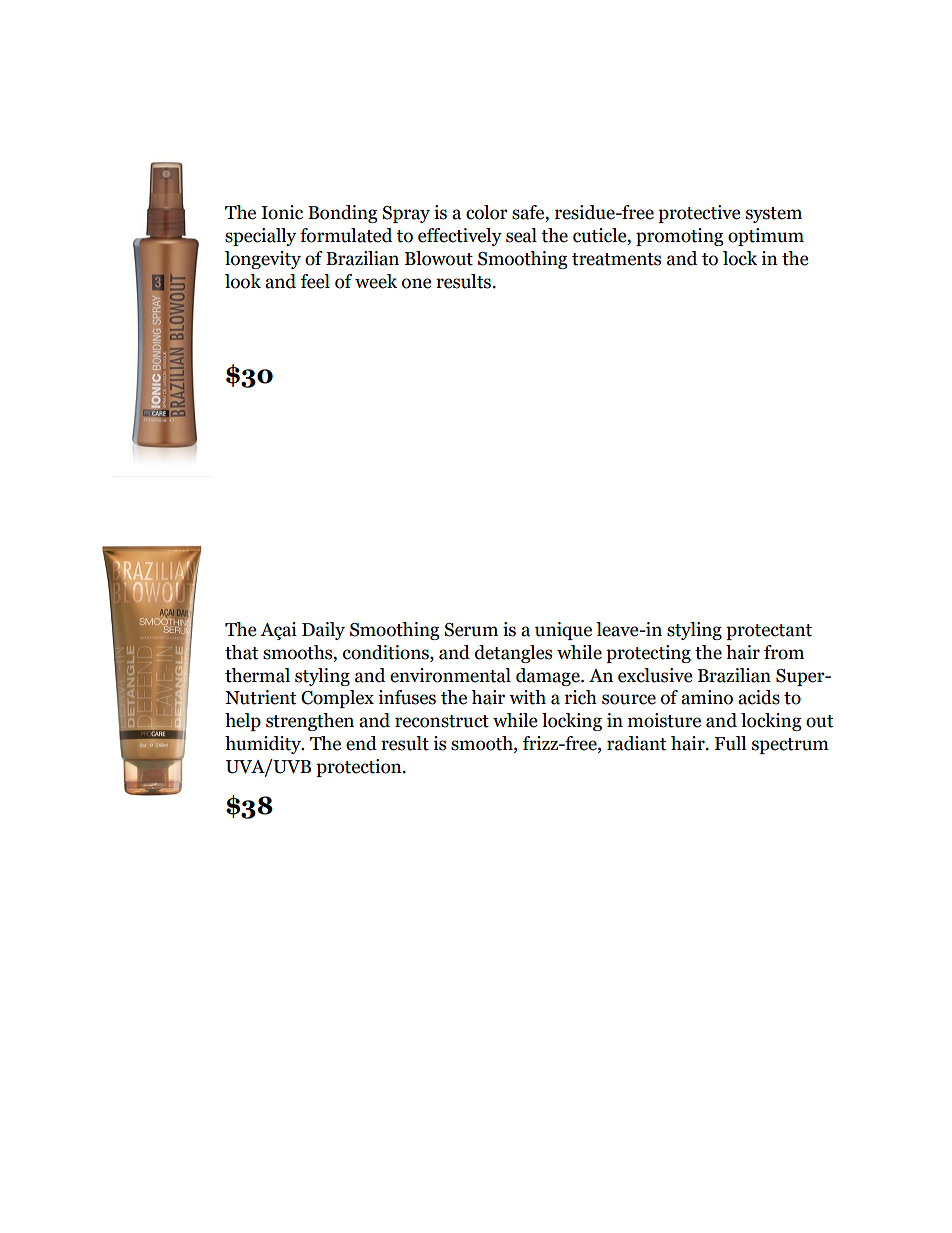 Image resolution: width=952 pixels, height=1233 pixels. I want to click on from, so click(784, 652).
